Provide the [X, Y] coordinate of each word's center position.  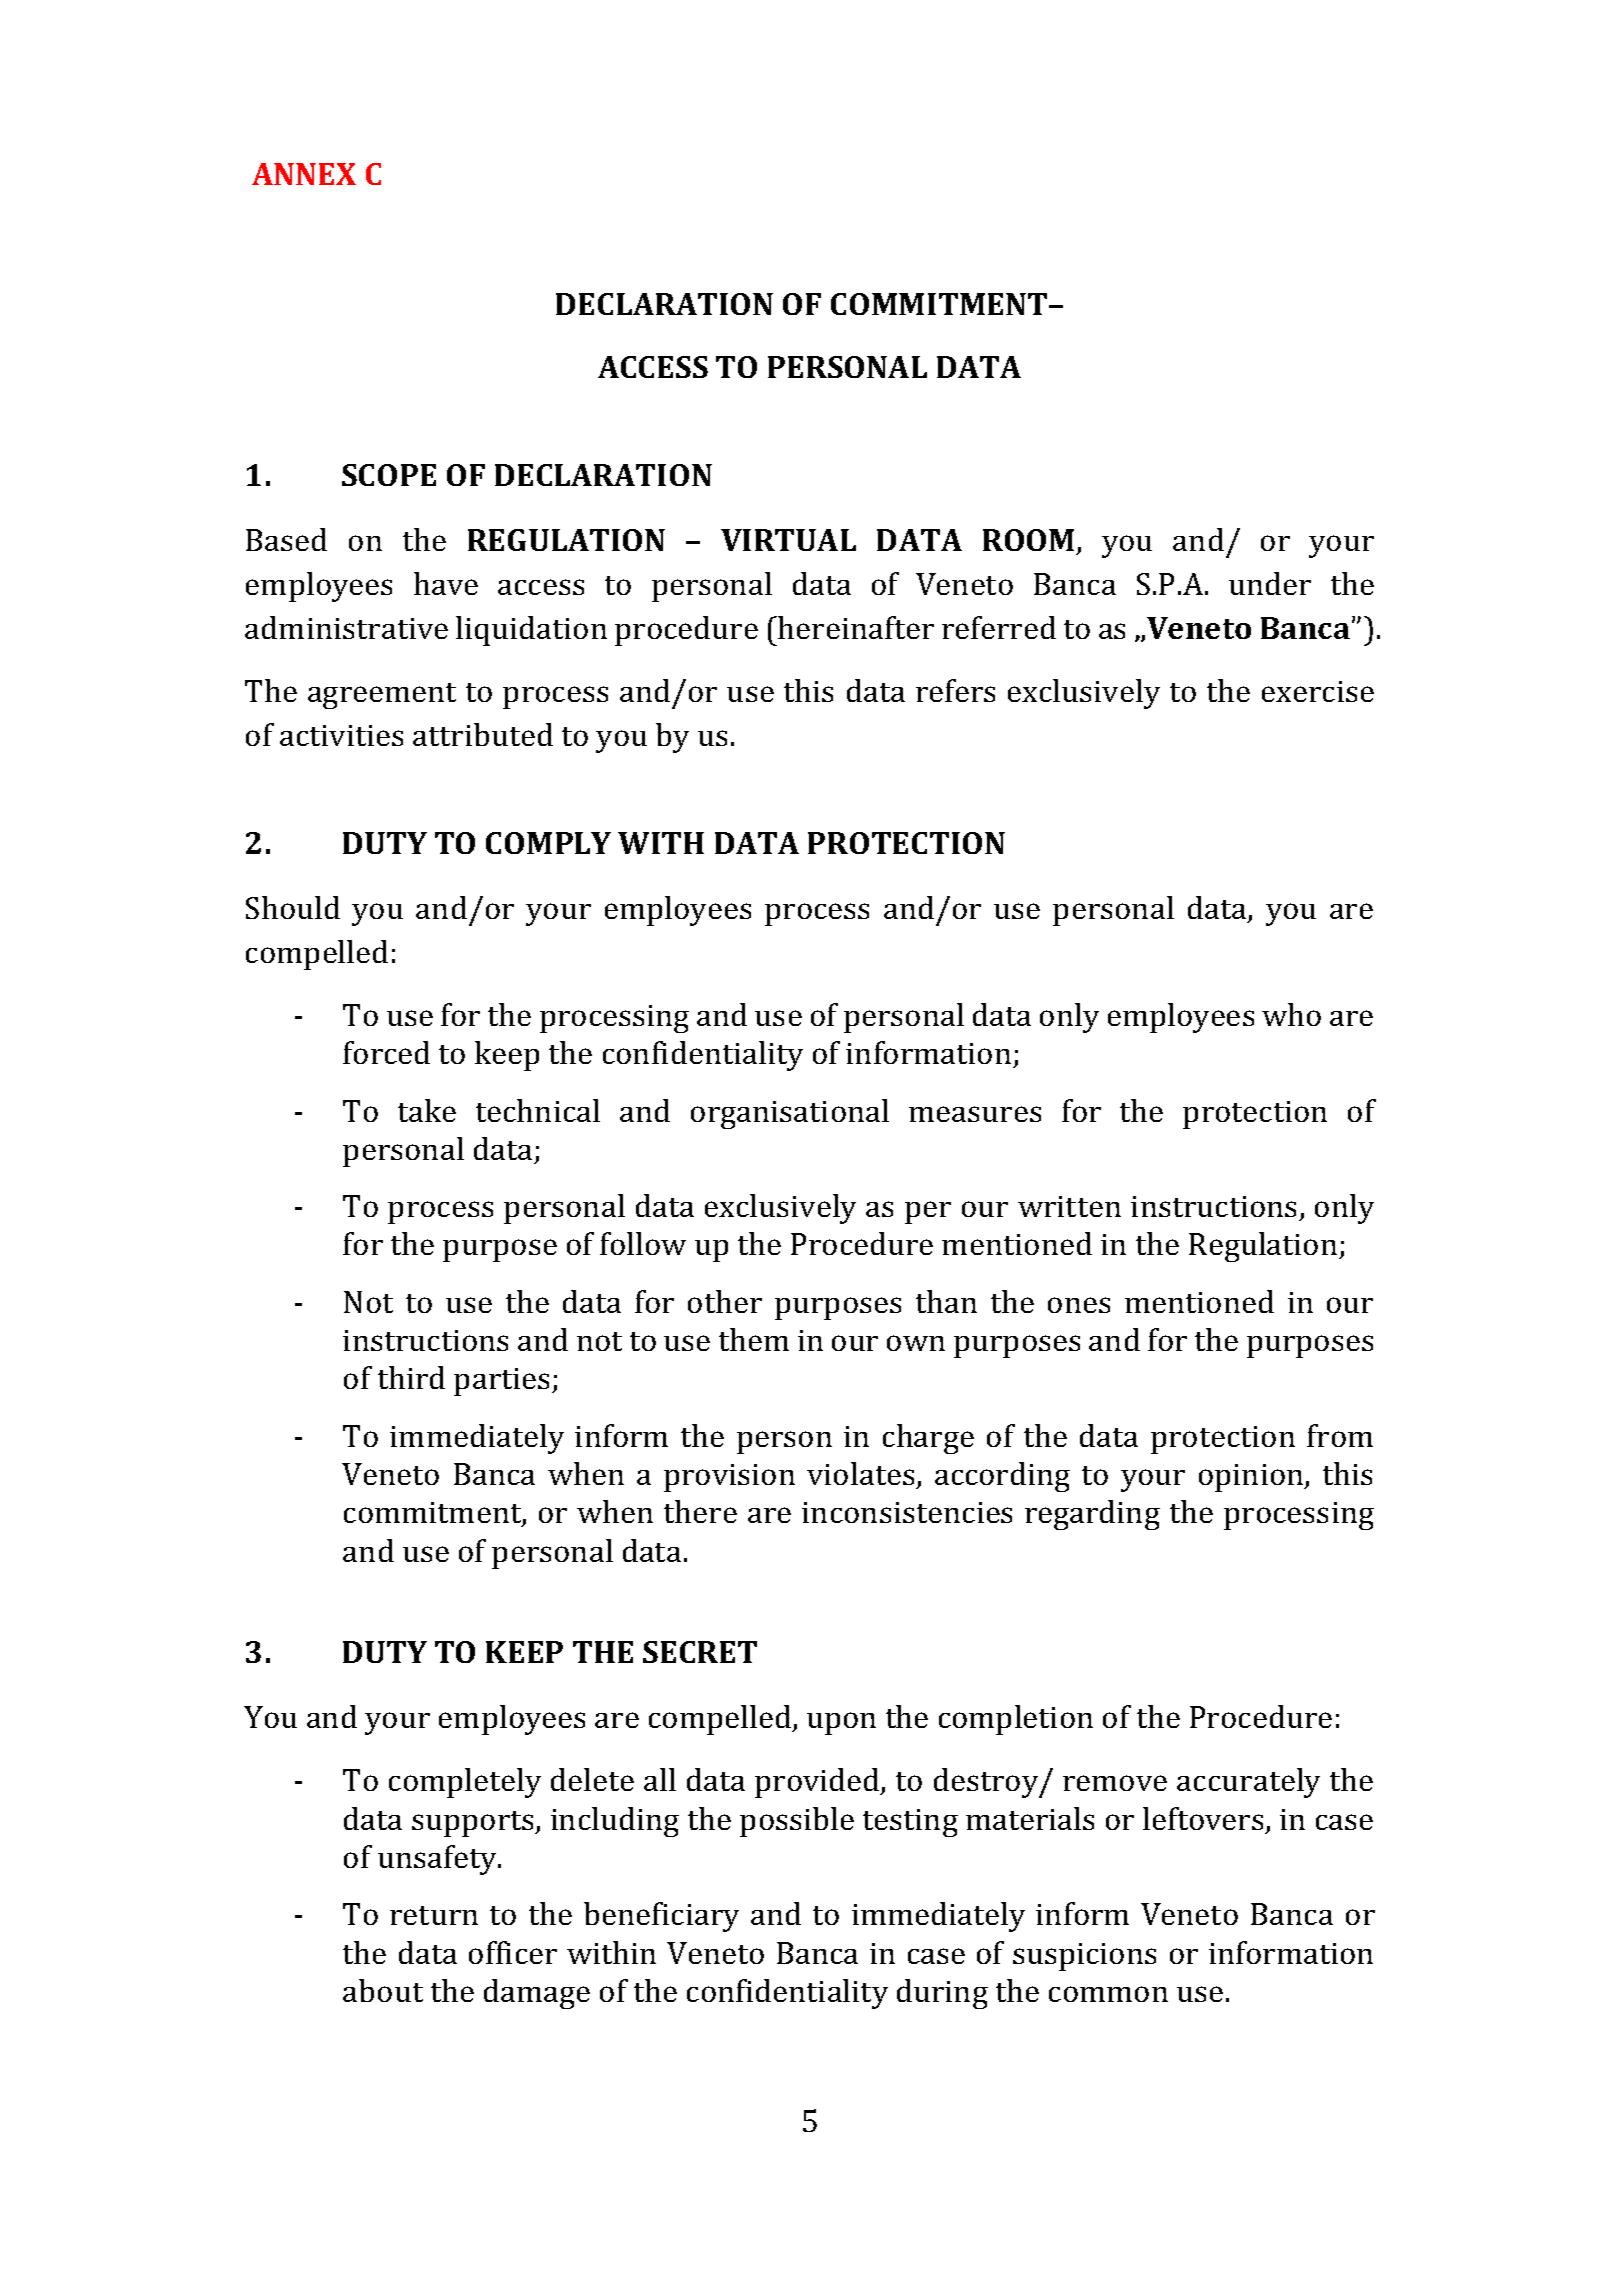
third [411, 1377]
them [754, 1339]
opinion [1252, 1478]
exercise [1318, 691]
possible [797, 1822]
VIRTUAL [788, 540]
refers [955, 690]
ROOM [1028, 540]
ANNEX [304, 174]
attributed [483, 734]
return [434, 1915]
